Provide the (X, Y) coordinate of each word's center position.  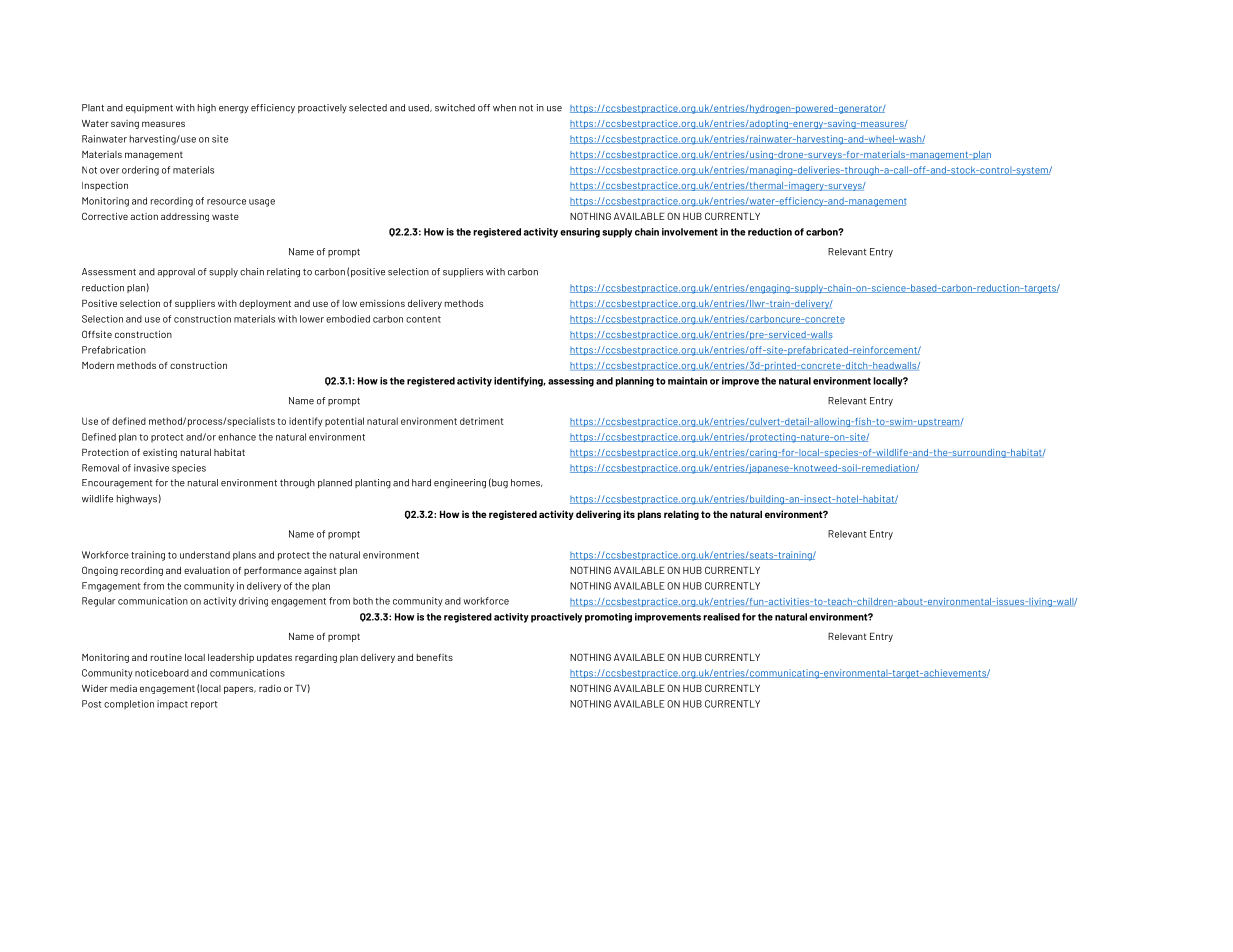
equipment (149, 108)
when (504, 108)
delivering (598, 515)
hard (421, 483)
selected (368, 108)
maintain (687, 381)
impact (172, 705)
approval (176, 272)
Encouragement (117, 484)
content (423, 319)
